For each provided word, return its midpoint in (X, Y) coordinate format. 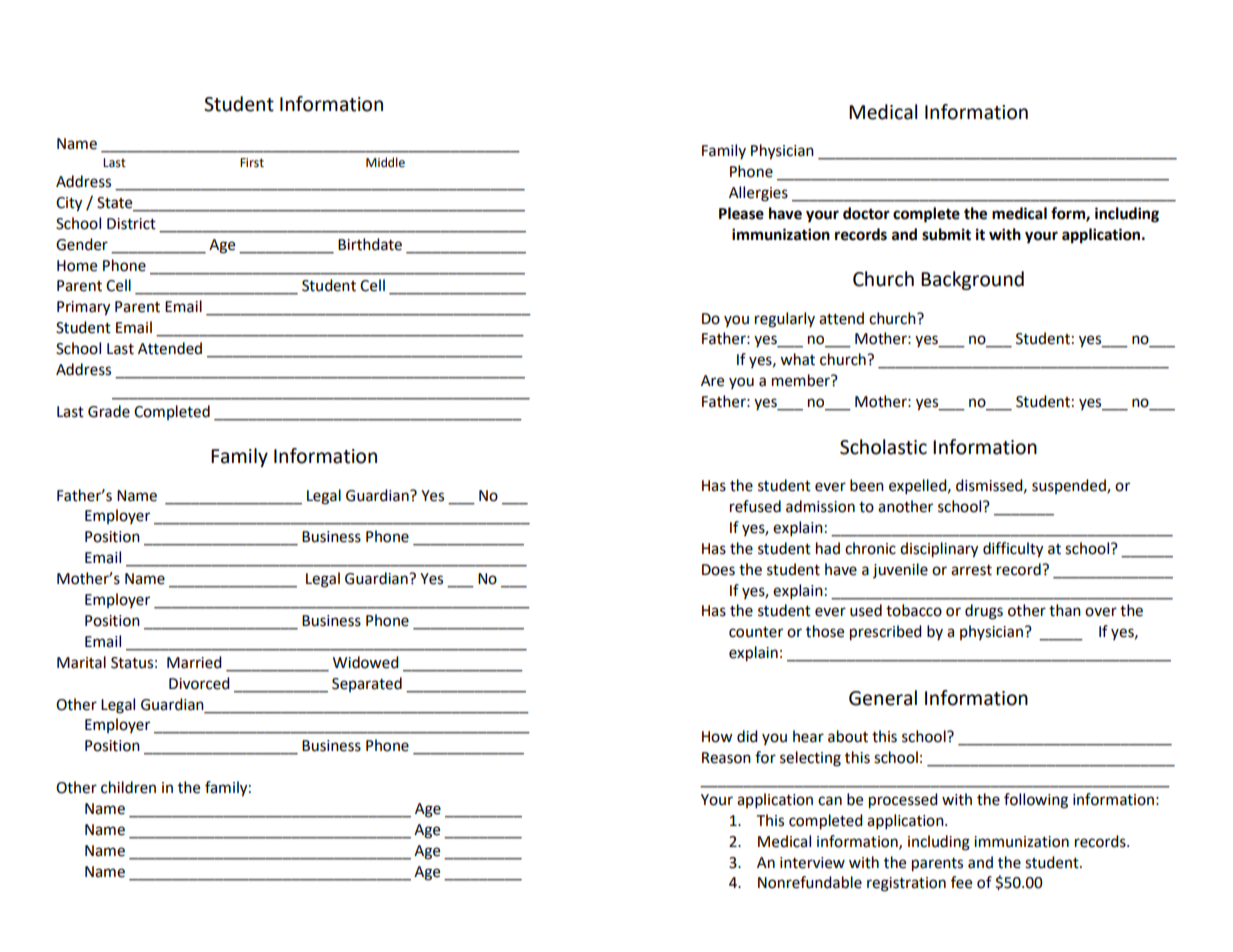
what (797, 359)
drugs (984, 612)
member (802, 380)
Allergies (758, 194)
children (128, 787)
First (252, 163)
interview (812, 863)
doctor (866, 213)
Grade (109, 411)
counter (756, 632)
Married (194, 662)
